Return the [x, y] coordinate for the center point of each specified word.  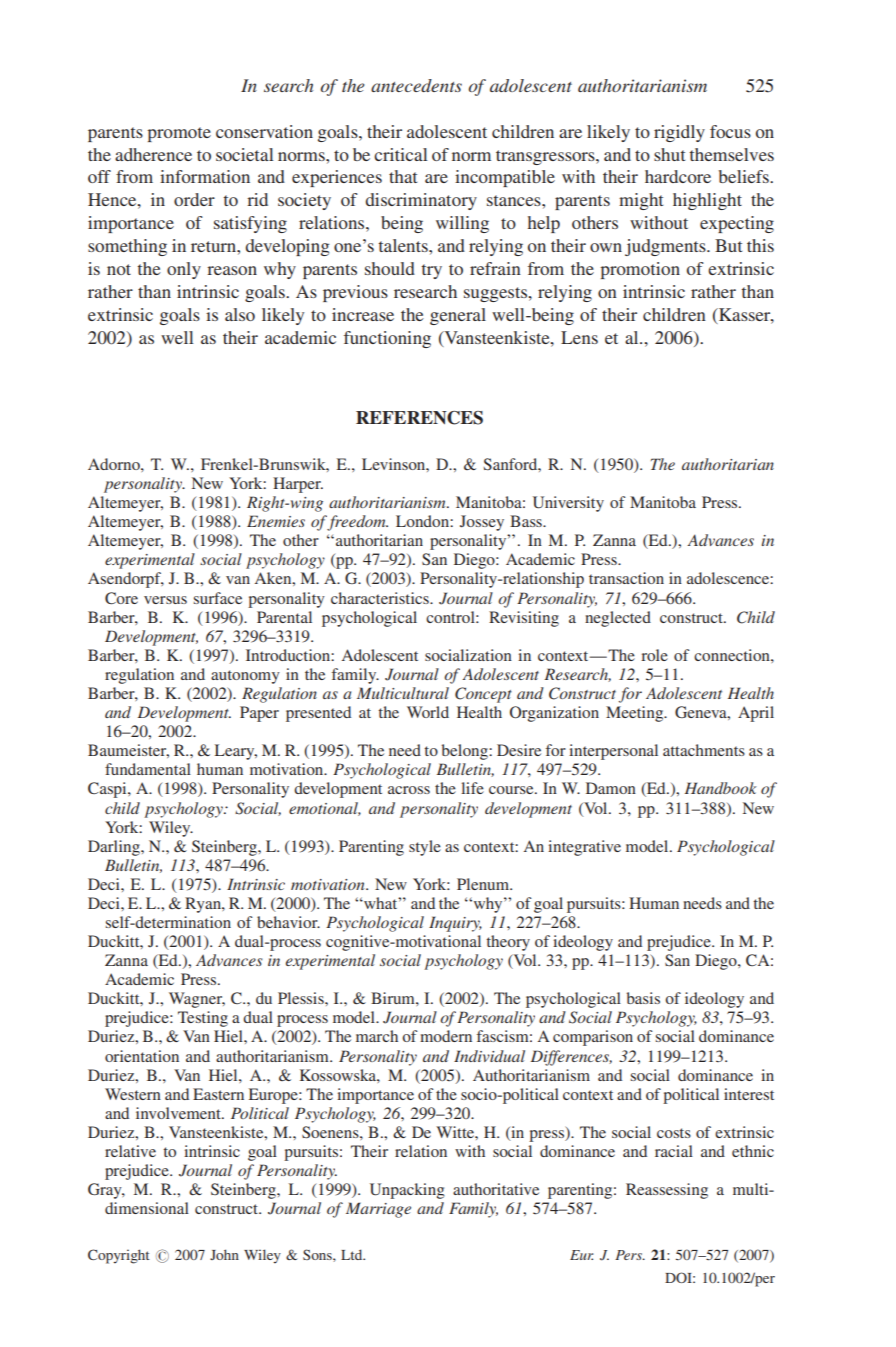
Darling [115, 848]
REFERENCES [419, 418]
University [568, 504]
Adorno [115, 464]
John [224, 1254]
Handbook [721, 788]
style [425, 848]
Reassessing [667, 1191]
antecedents [416, 85]
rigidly [679, 133]
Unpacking [407, 1191]
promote [179, 134]
